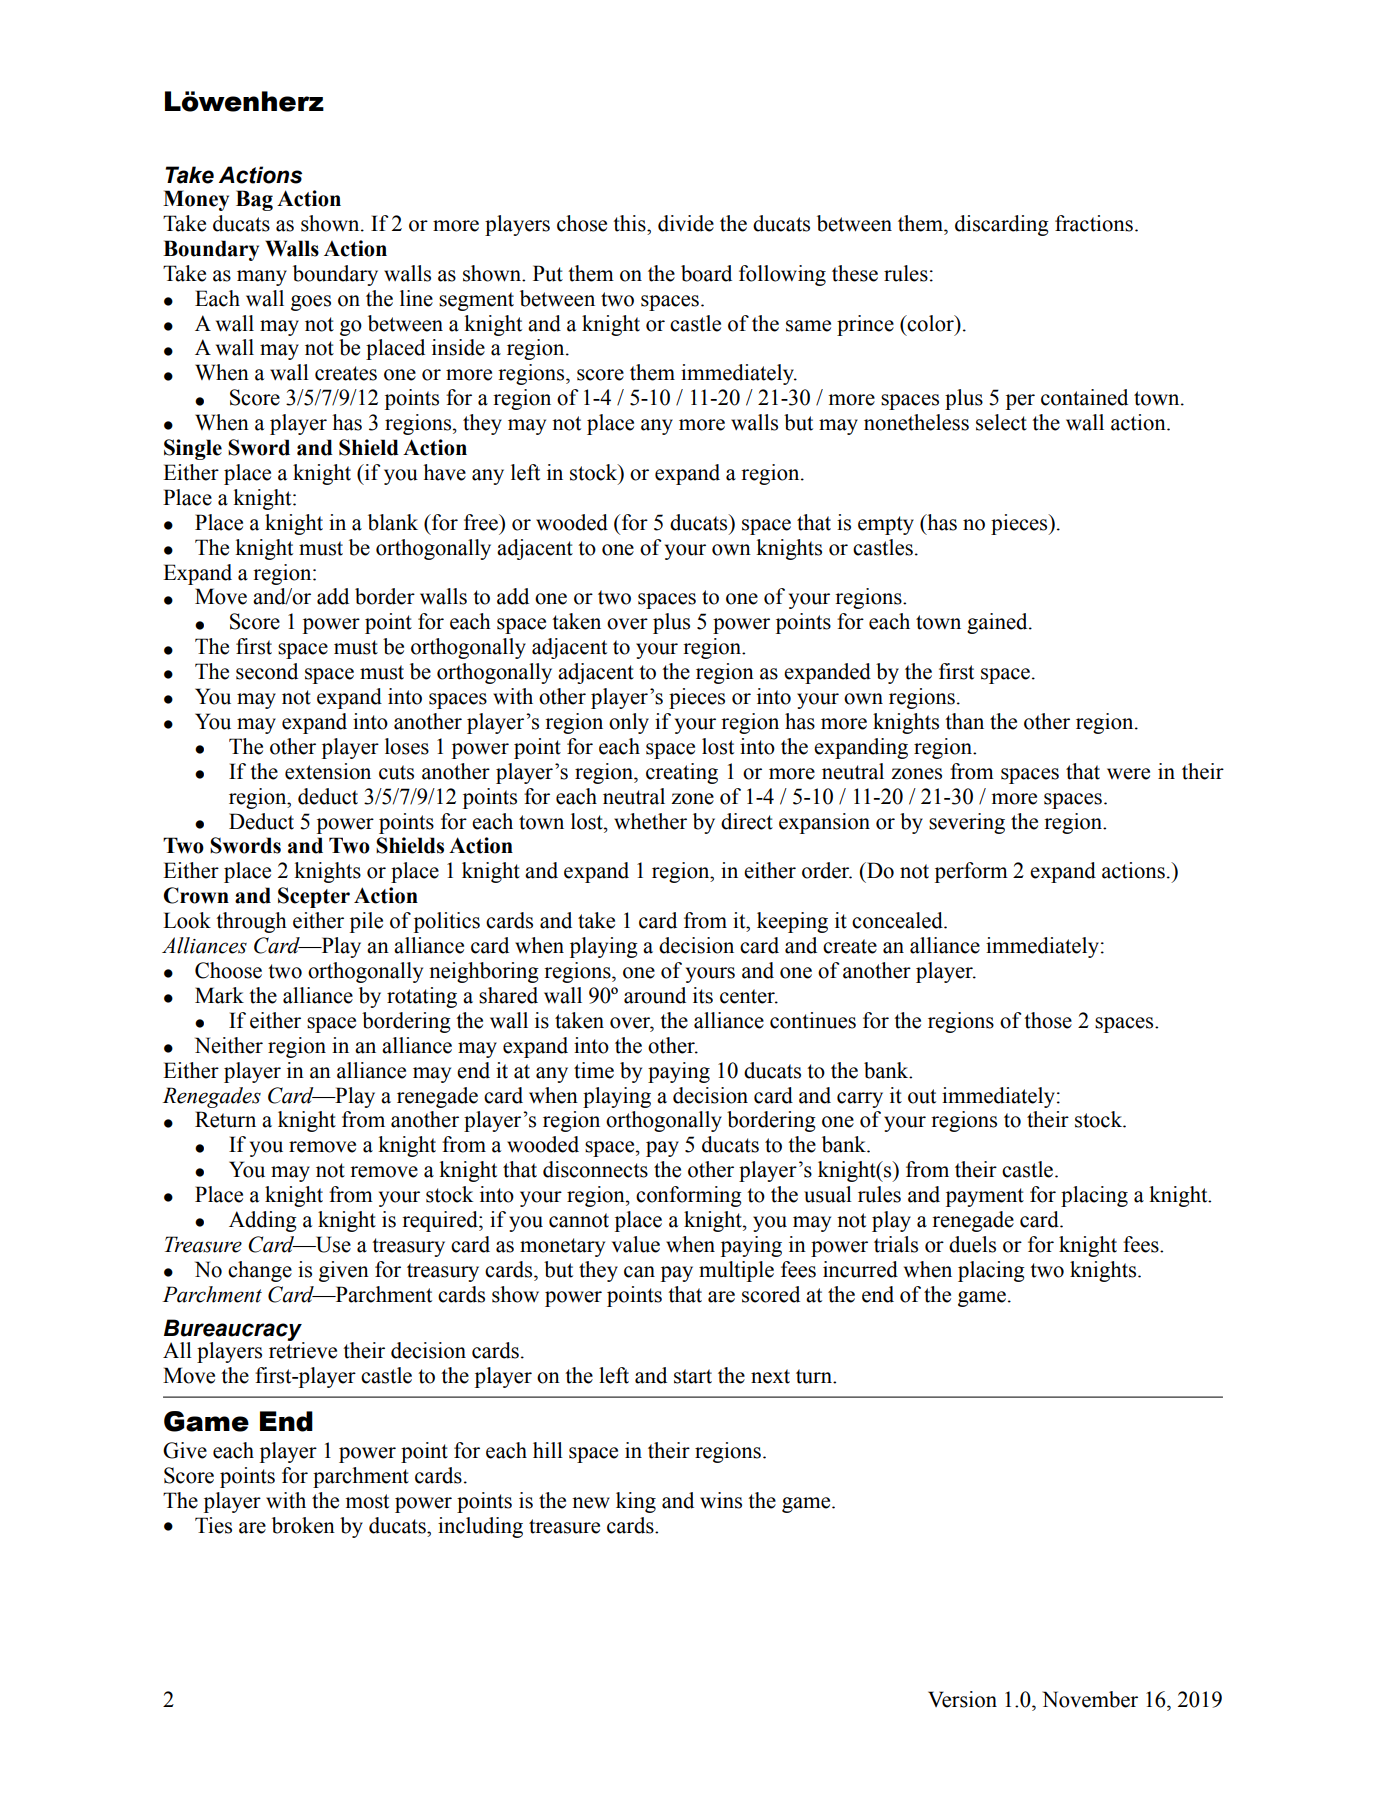 This document has height=1793, width=1386. What do you see at coordinates (964, 721) in the document?
I see `than` at bounding box center [964, 721].
